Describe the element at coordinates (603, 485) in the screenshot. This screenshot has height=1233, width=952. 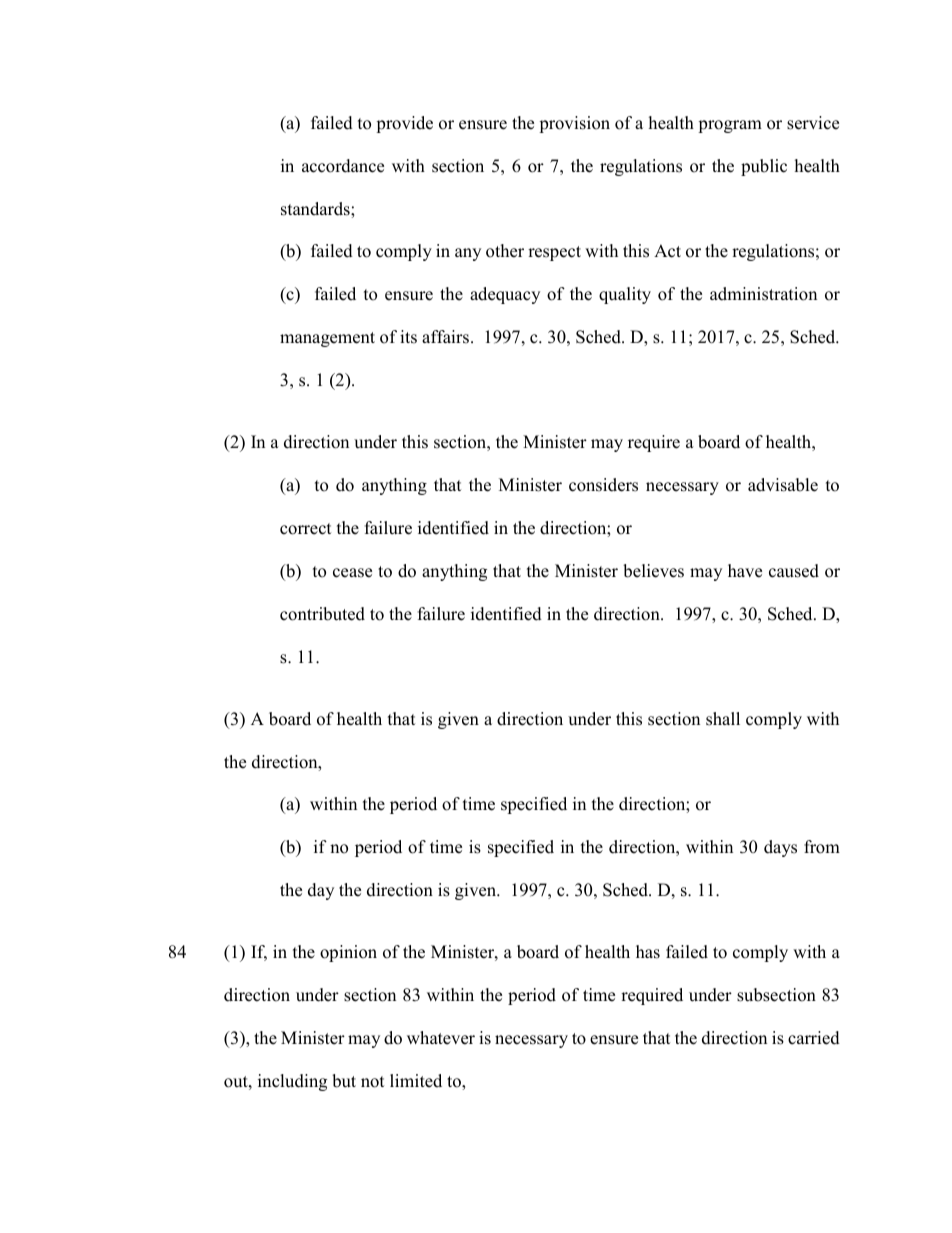
I see `considers` at that location.
